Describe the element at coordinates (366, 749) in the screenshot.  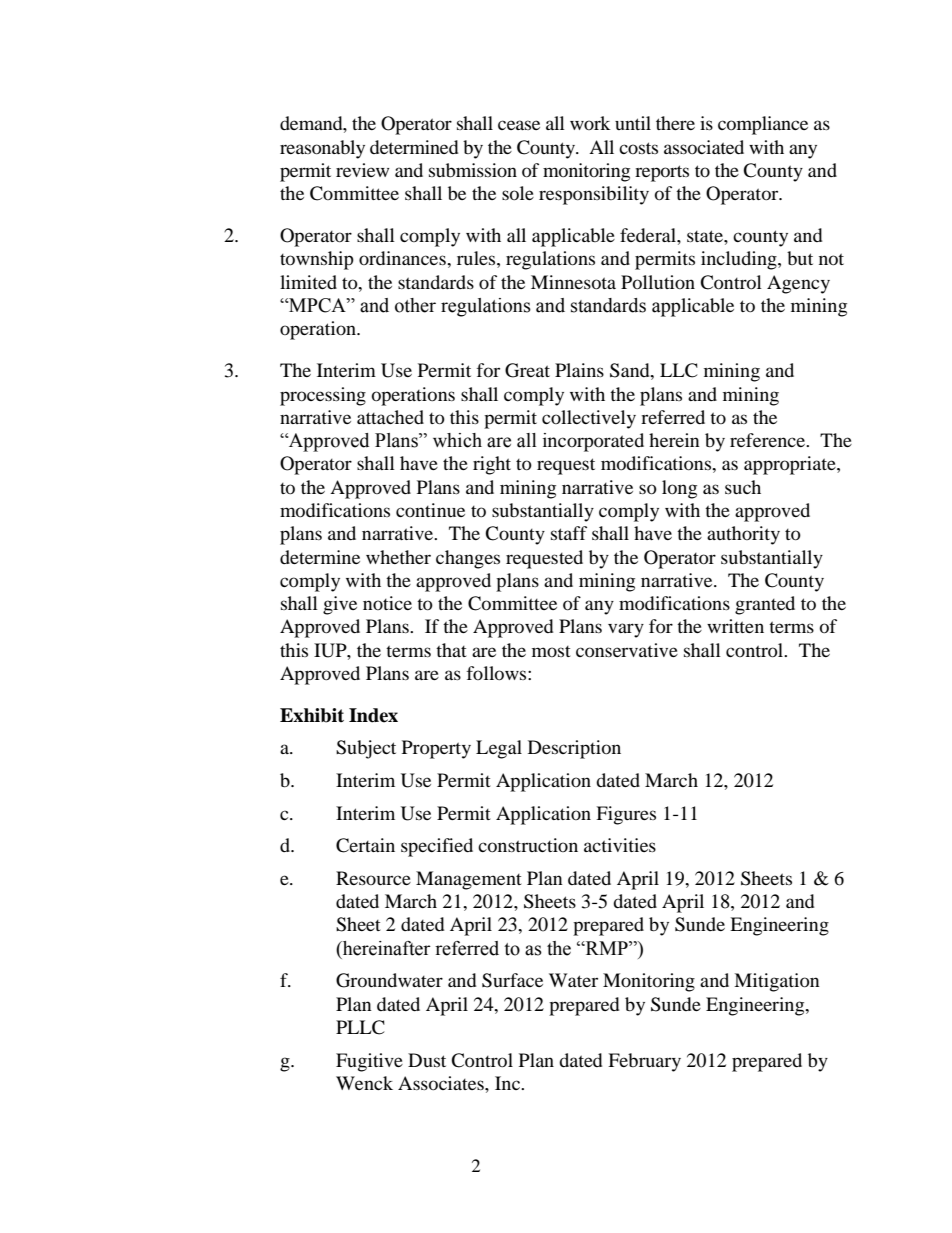
I see `Subject` at that location.
